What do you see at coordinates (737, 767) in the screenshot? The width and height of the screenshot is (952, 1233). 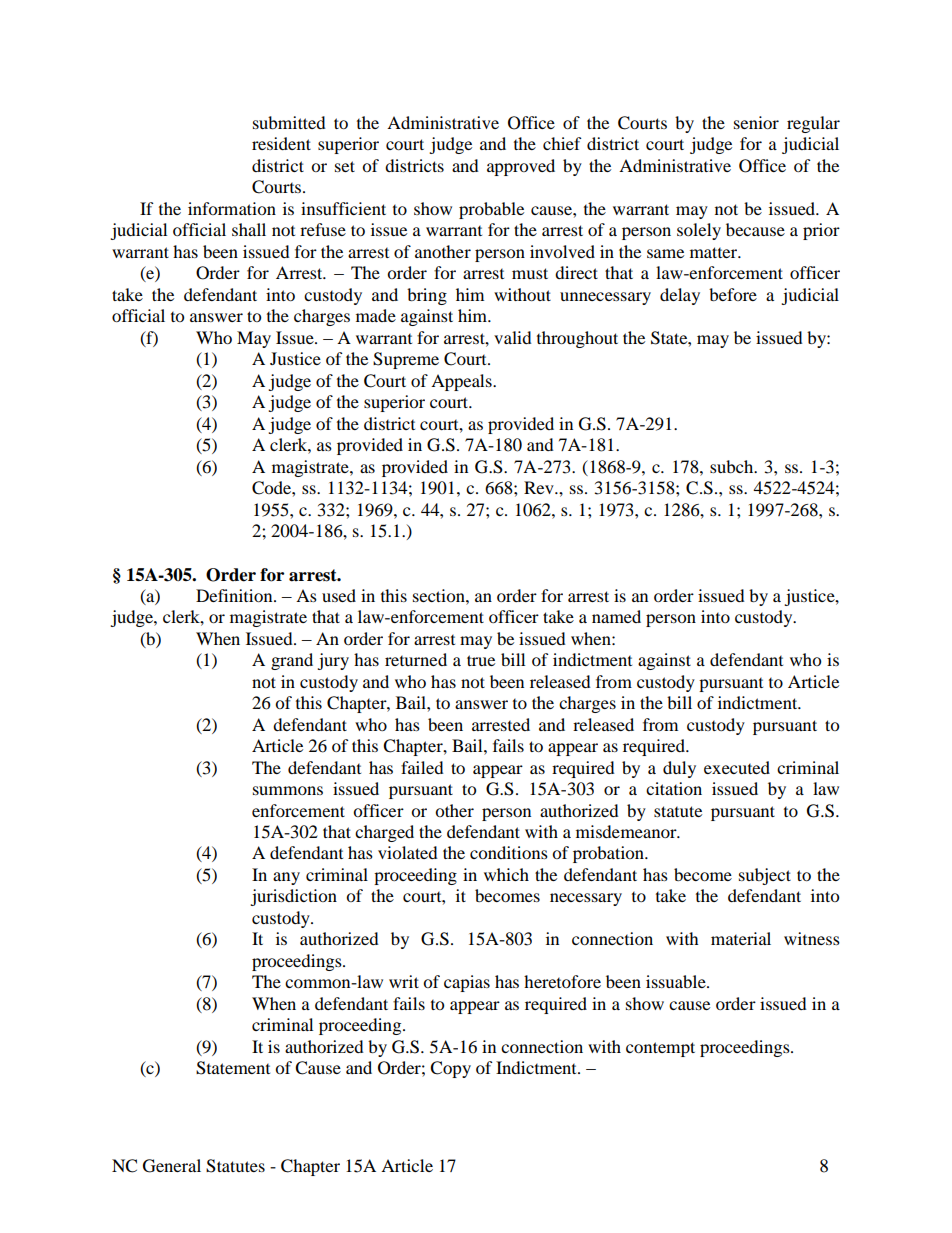 I see `executed` at bounding box center [737, 767].
